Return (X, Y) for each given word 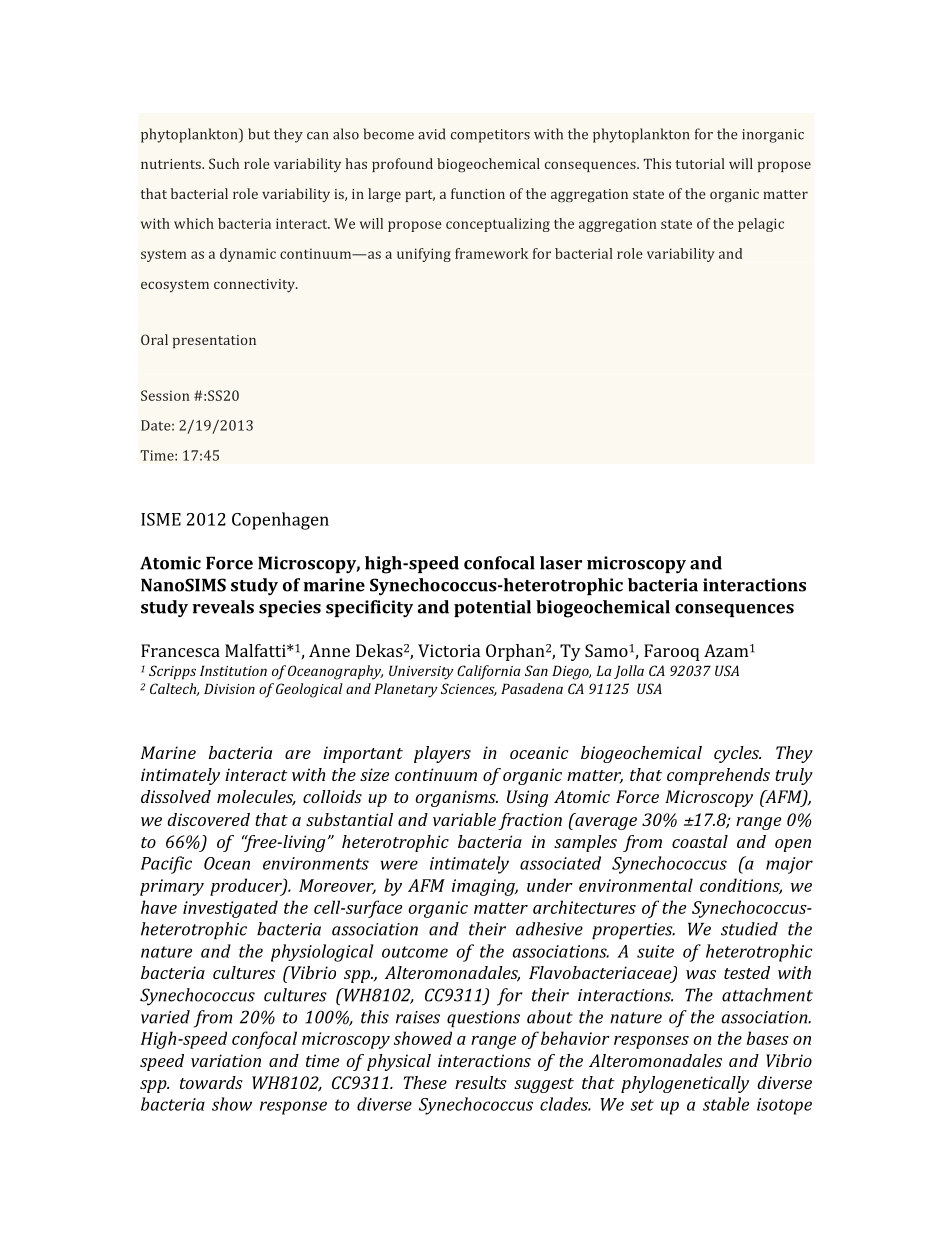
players (442, 754)
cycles (737, 754)
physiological (322, 953)
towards (211, 1082)
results (481, 1082)
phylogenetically (685, 1084)
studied (749, 929)
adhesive (549, 929)
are (298, 754)
